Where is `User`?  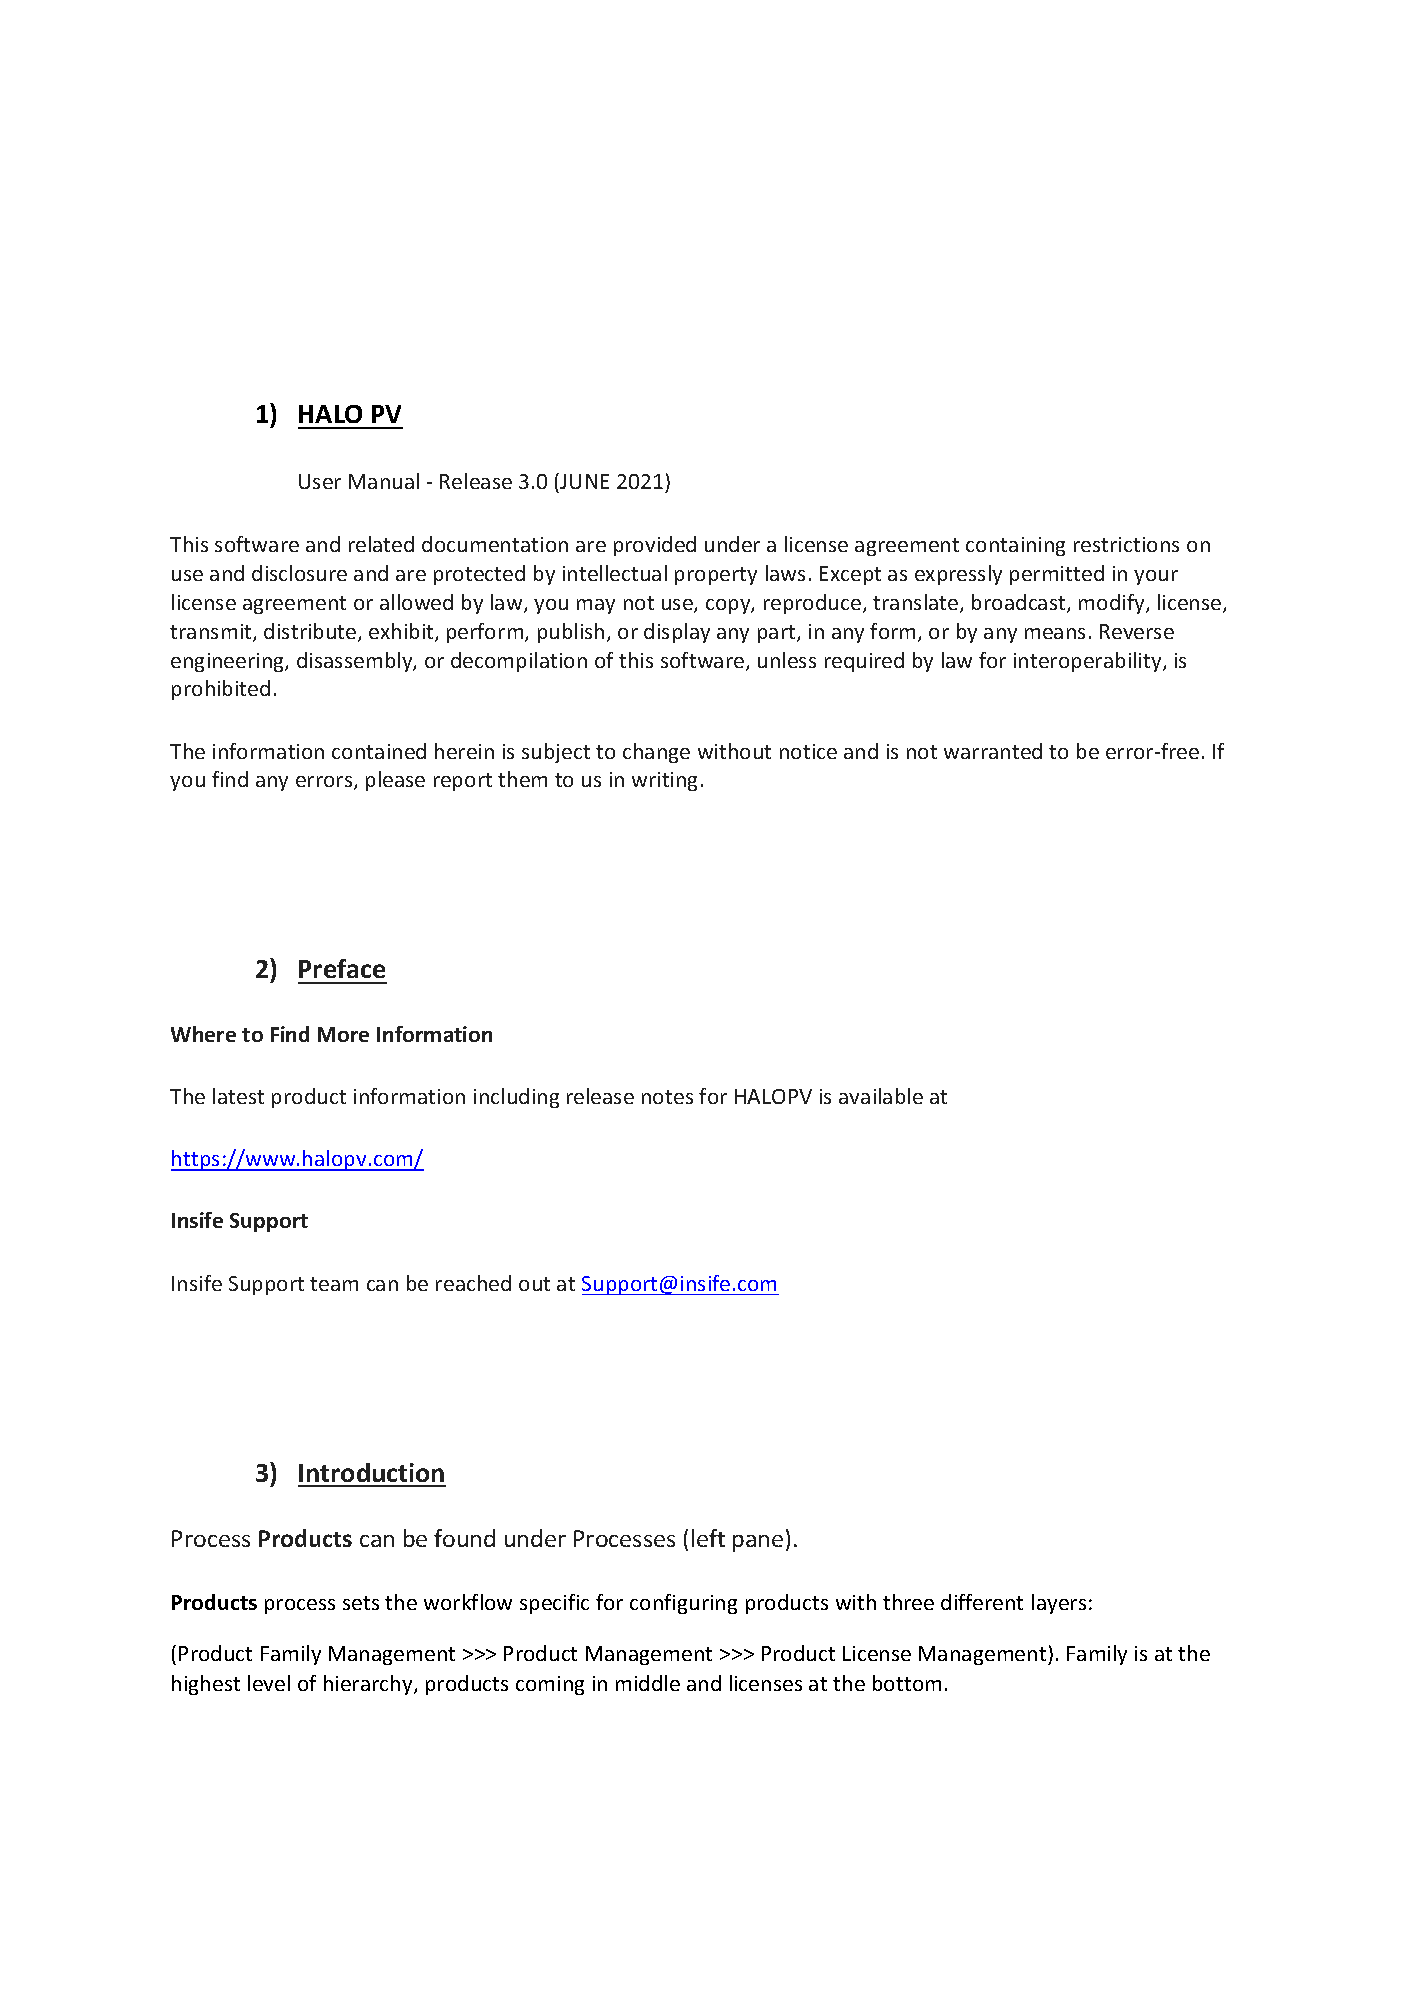 User is located at coordinates (320, 481).
